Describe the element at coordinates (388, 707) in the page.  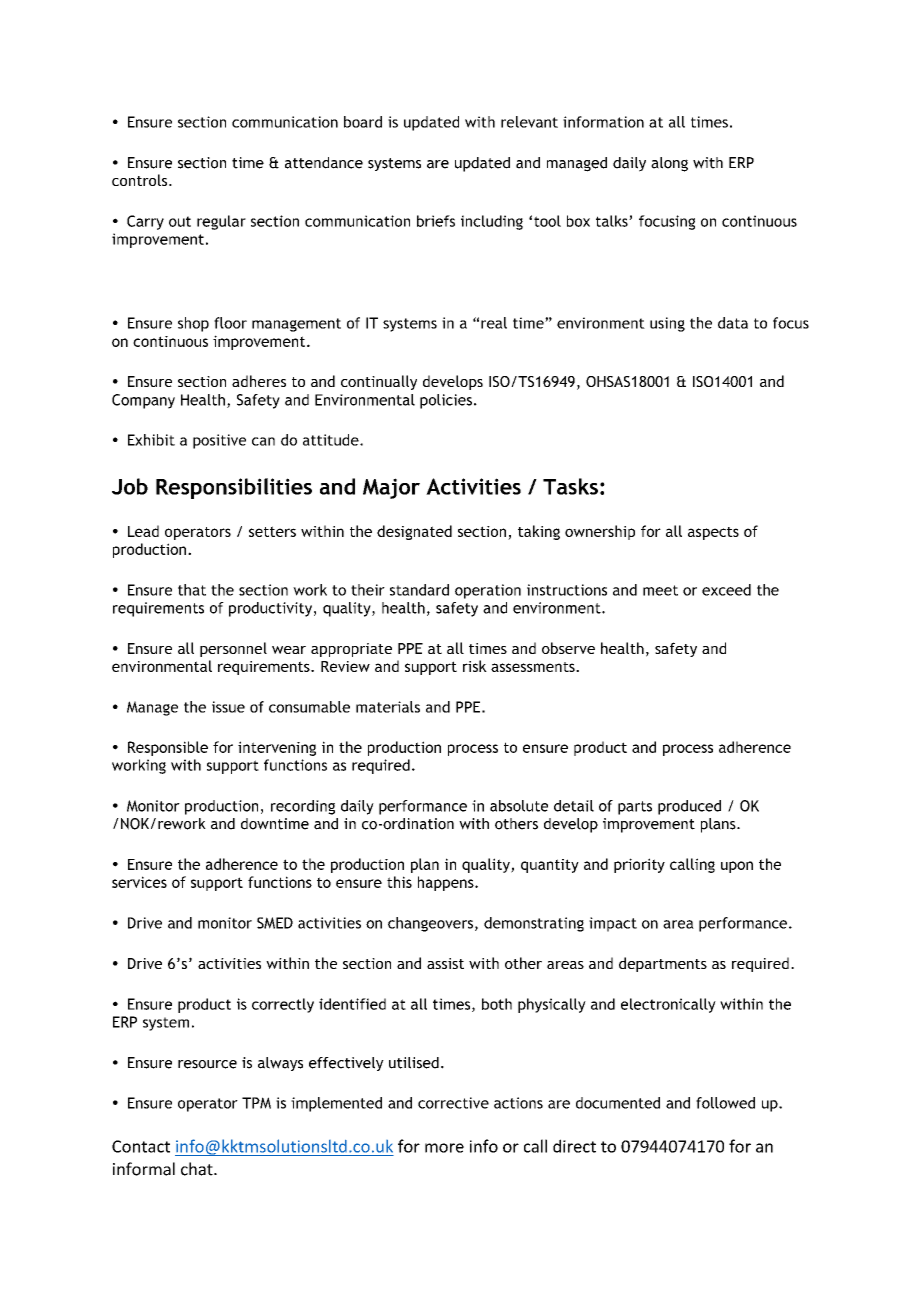
I see `materials` at that location.
